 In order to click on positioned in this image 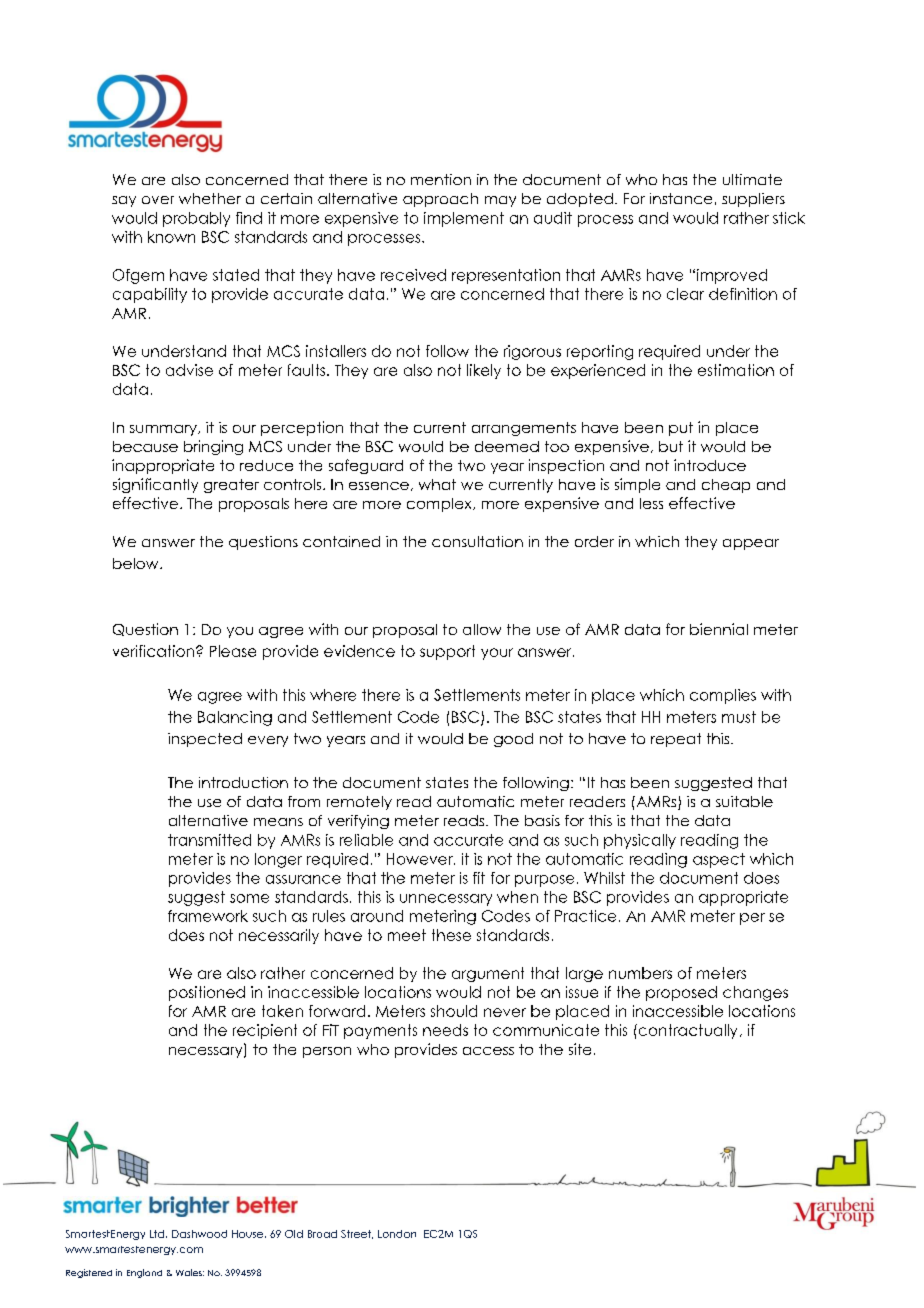, I will do `click(207, 993)`.
